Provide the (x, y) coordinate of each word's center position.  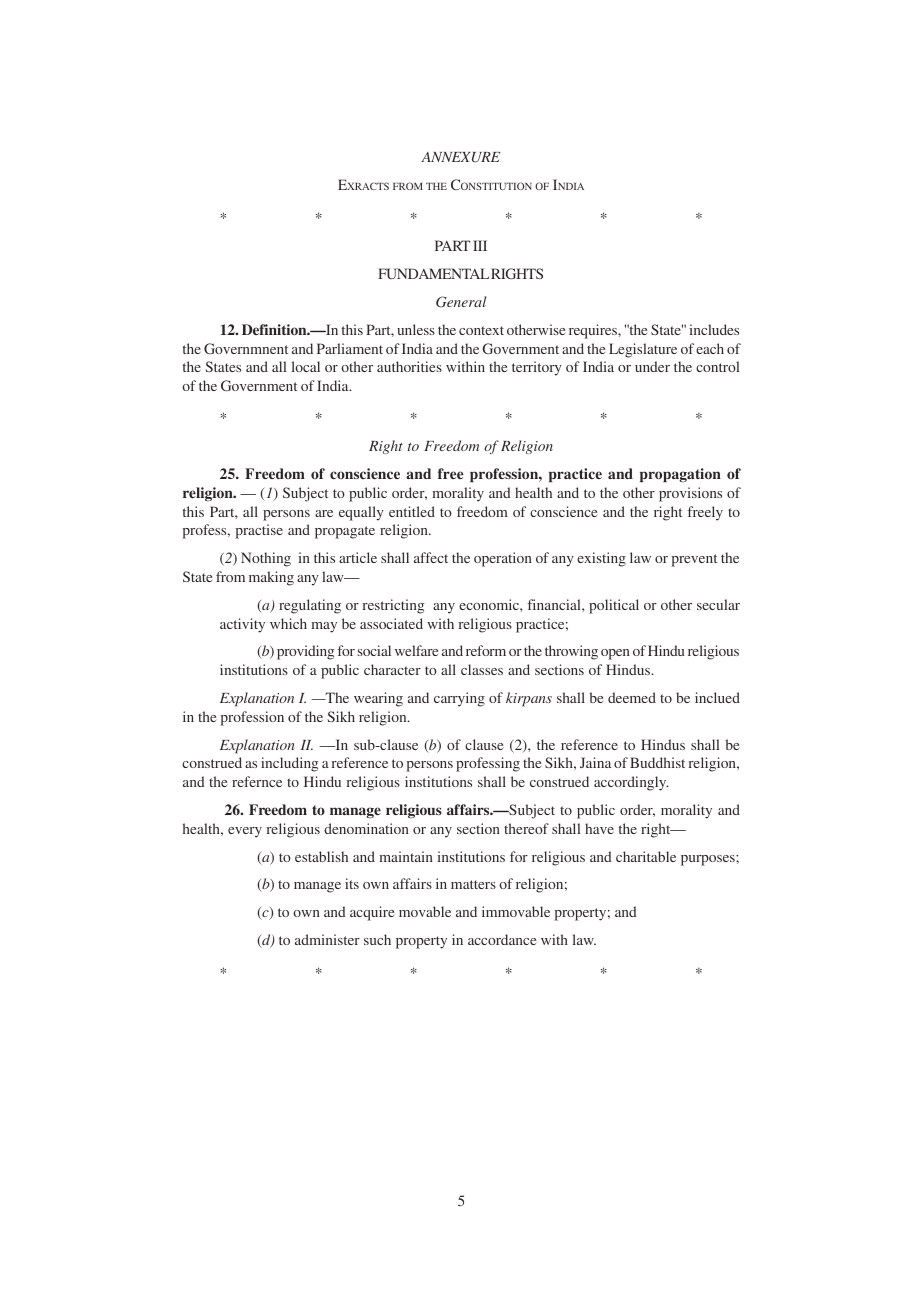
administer (327, 939)
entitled (412, 511)
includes (714, 329)
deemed (632, 697)
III (480, 245)
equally (361, 513)
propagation (680, 475)
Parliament (350, 348)
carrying (459, 699)
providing (305, 652)
